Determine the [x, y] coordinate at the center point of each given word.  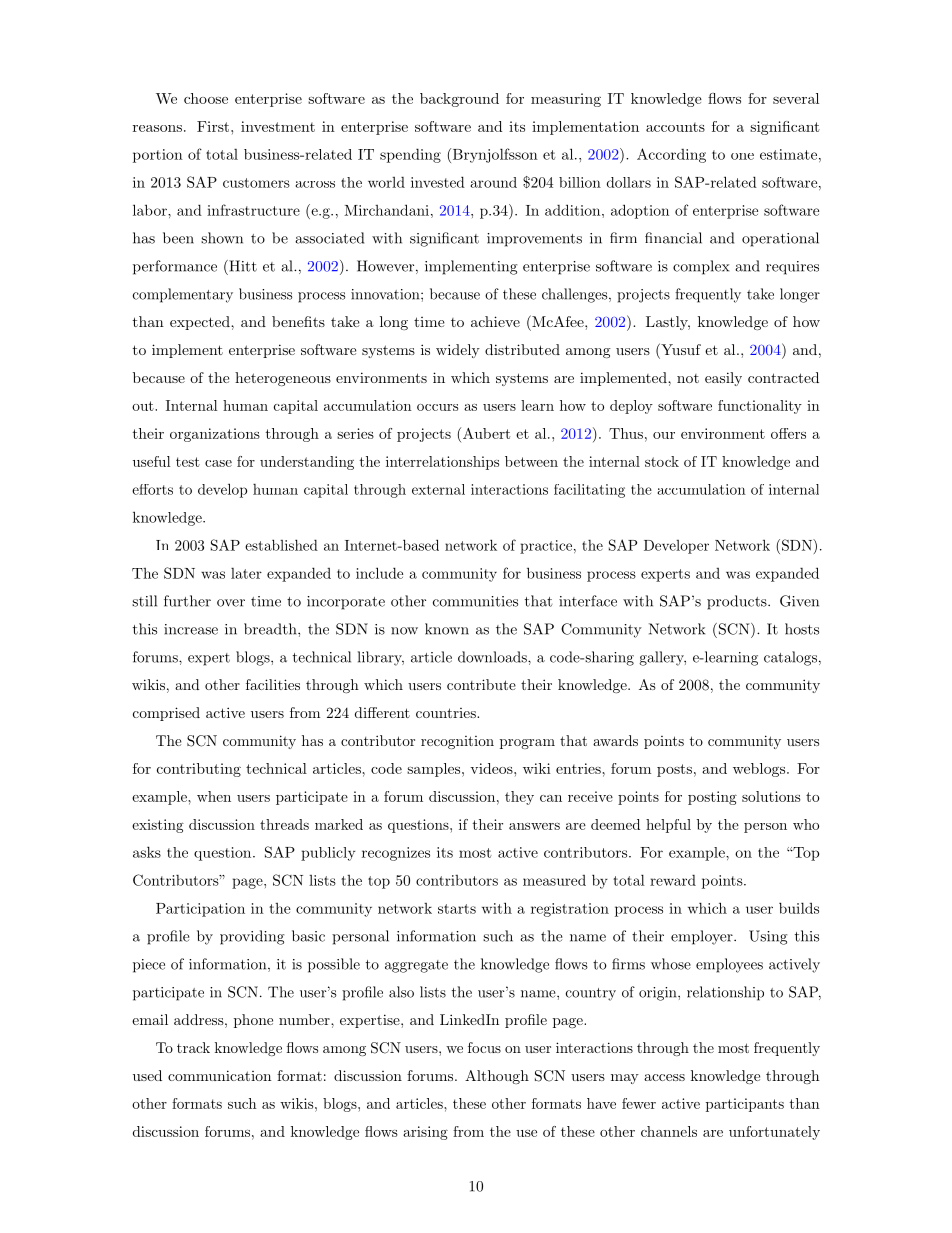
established [281, 545]
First [213, 126]
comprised [166, 714]
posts [674, 770]
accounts [675, 127]
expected [201, 323]
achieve [495, 321]
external [438, 489]
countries [447, 713]
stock [662, 461]
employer [703, 937]
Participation [200, 910]
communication [219, 1075]
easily [723, 379]
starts [457, 909]
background [459, 100]
